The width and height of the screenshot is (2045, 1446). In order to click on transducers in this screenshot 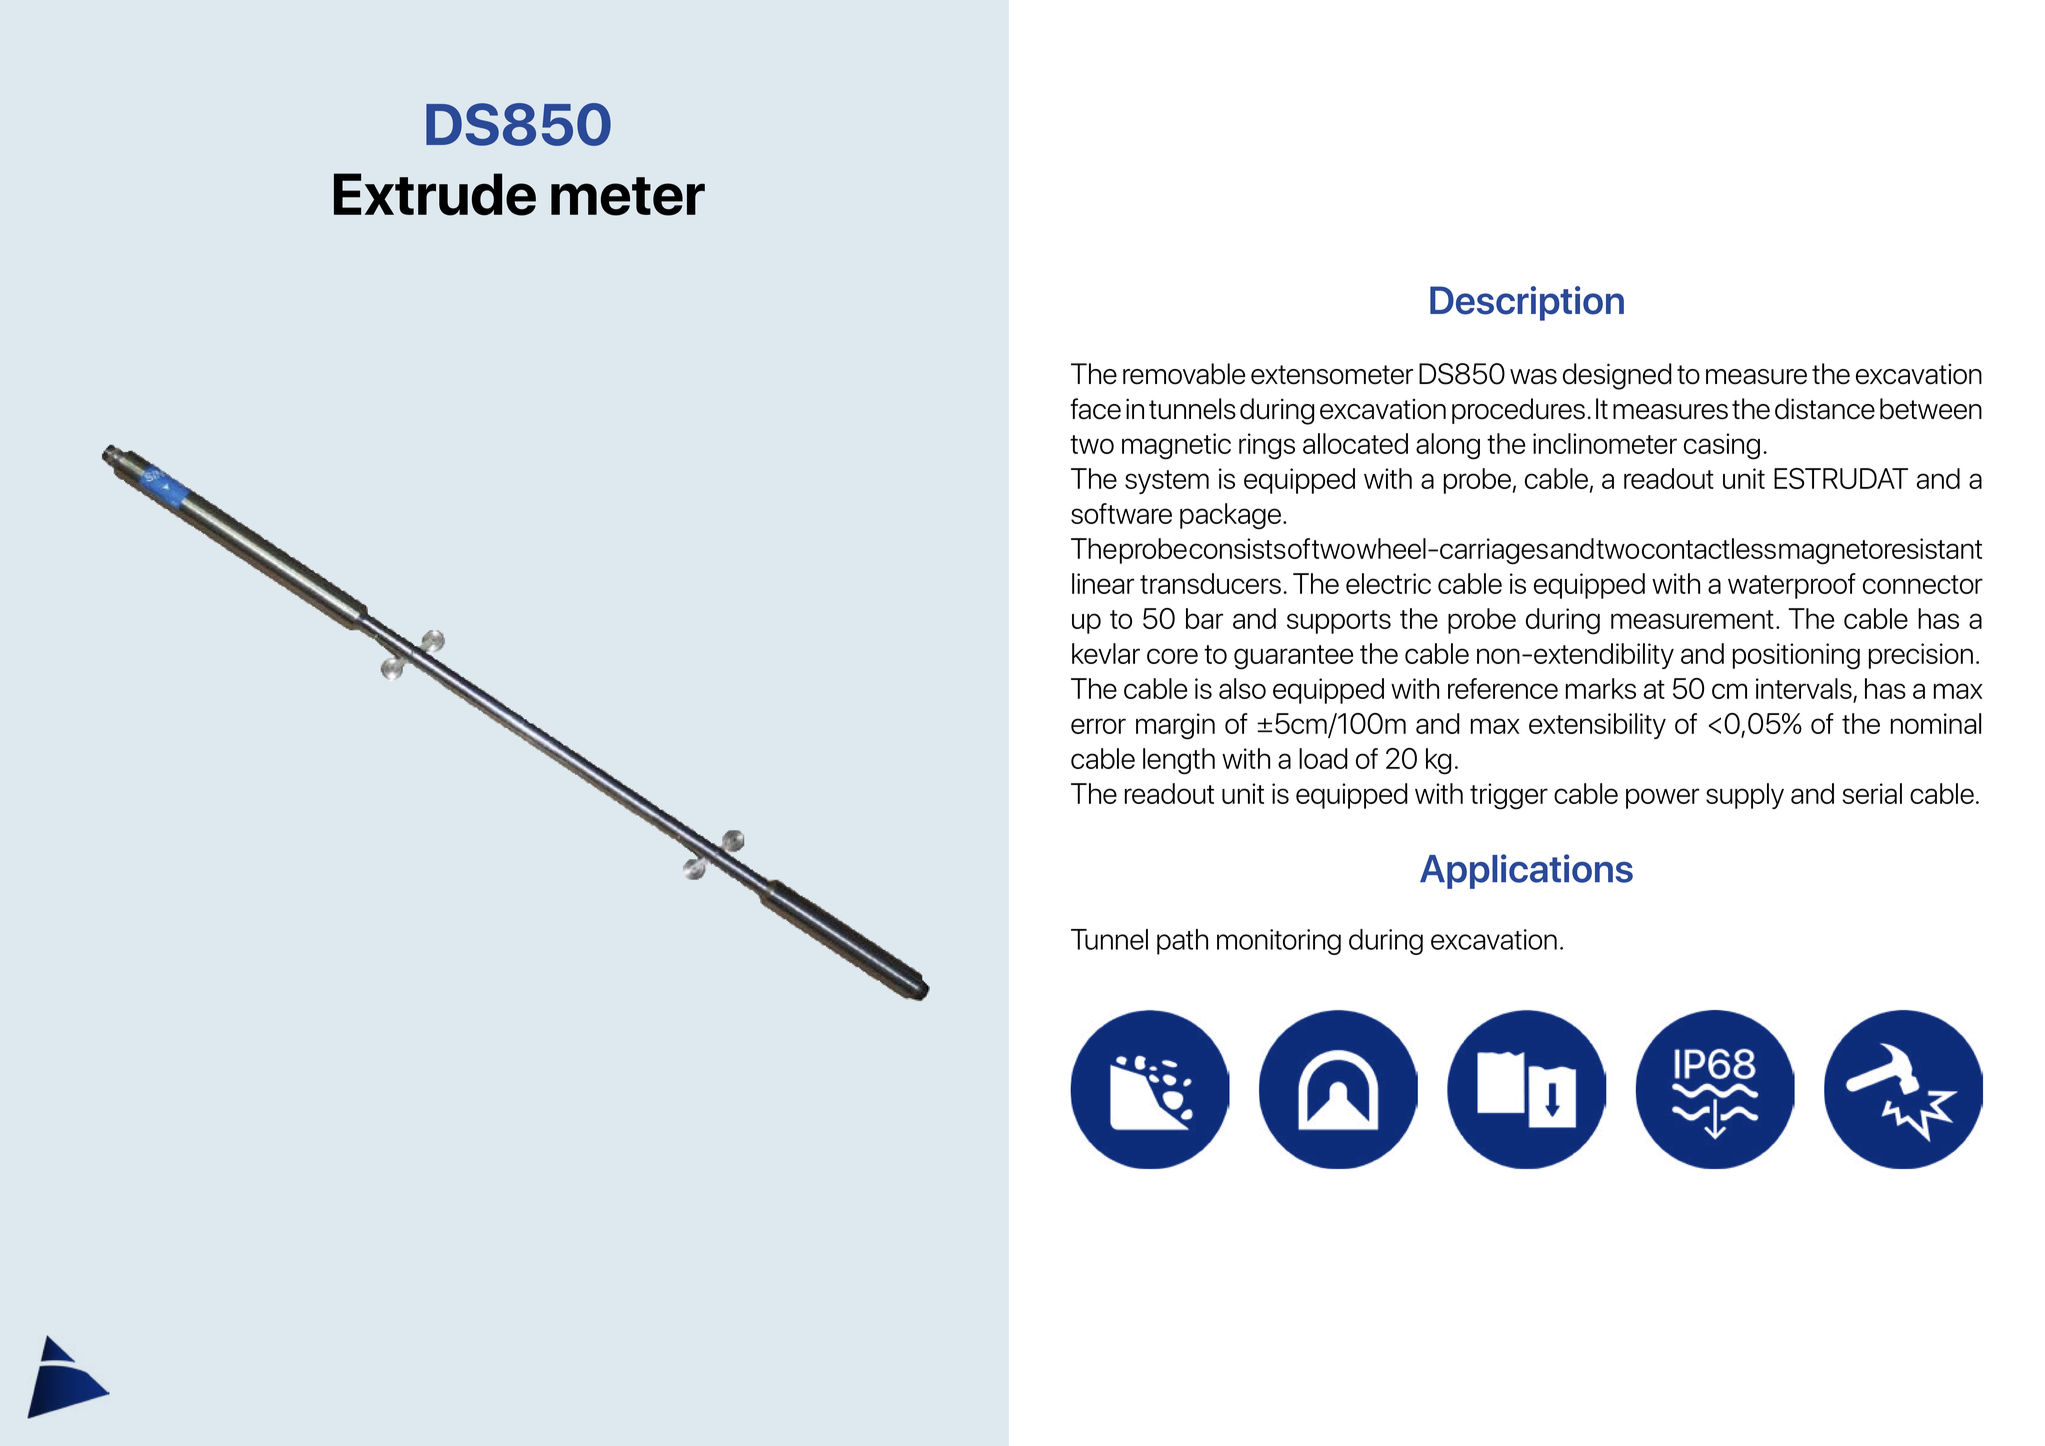, I will do `click(1210, 583)`.
